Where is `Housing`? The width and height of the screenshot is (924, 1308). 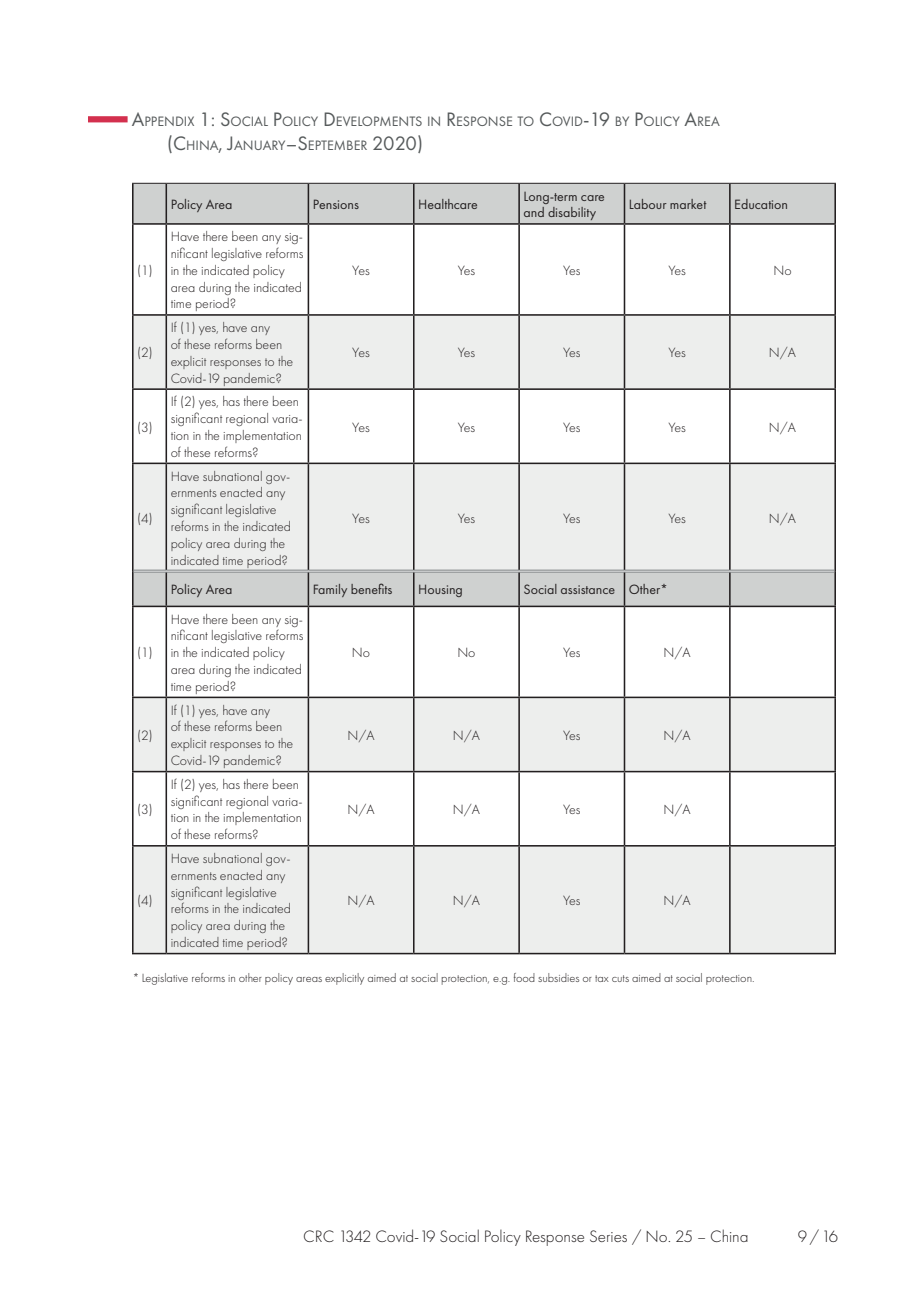 Housing is located at coordinates (440, 590).
